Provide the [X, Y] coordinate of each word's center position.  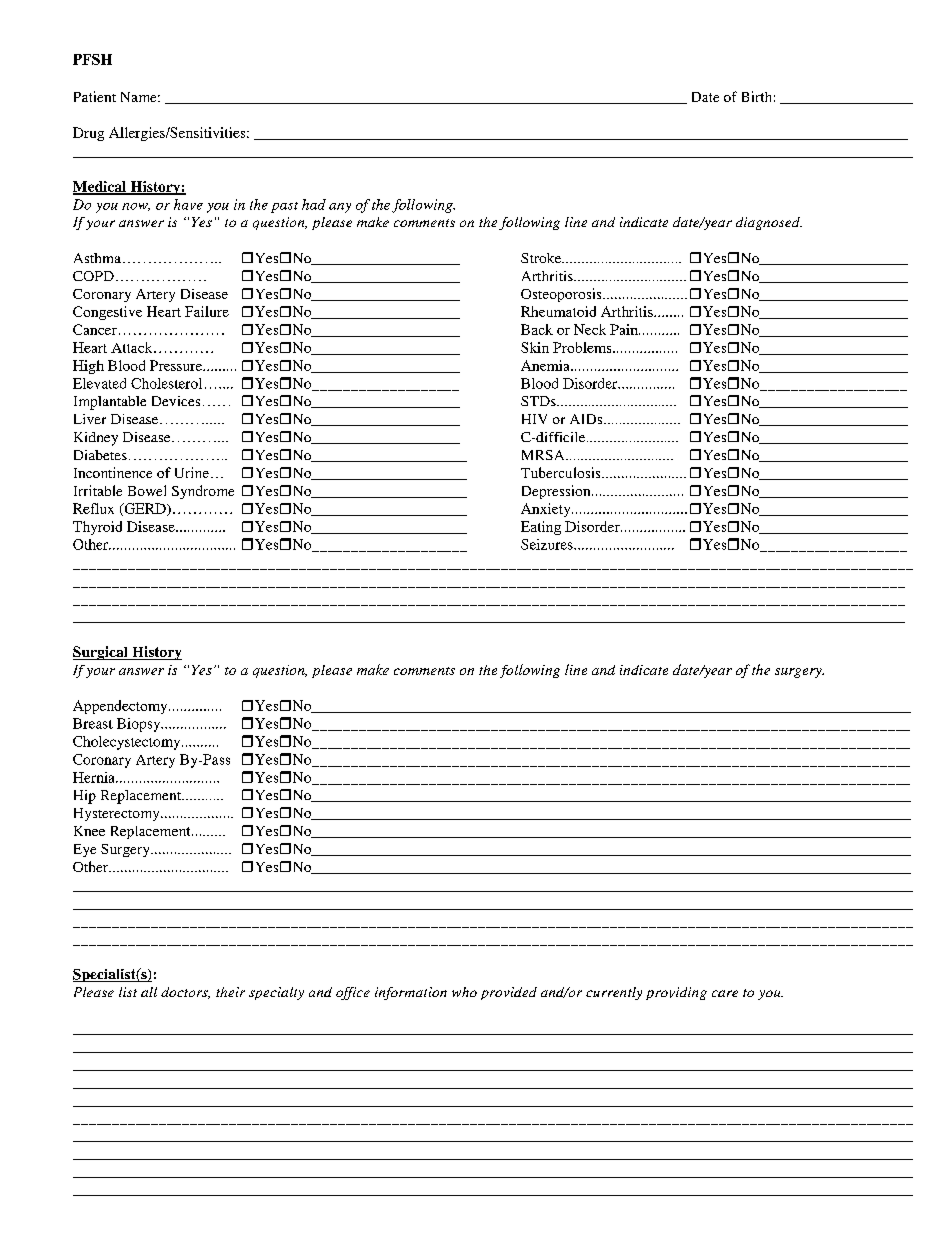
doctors [185, 993]
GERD [145, 509]
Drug [88, 134]
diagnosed [769, 223]
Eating [541, 528]
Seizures [548, 544]
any [340, 208]
